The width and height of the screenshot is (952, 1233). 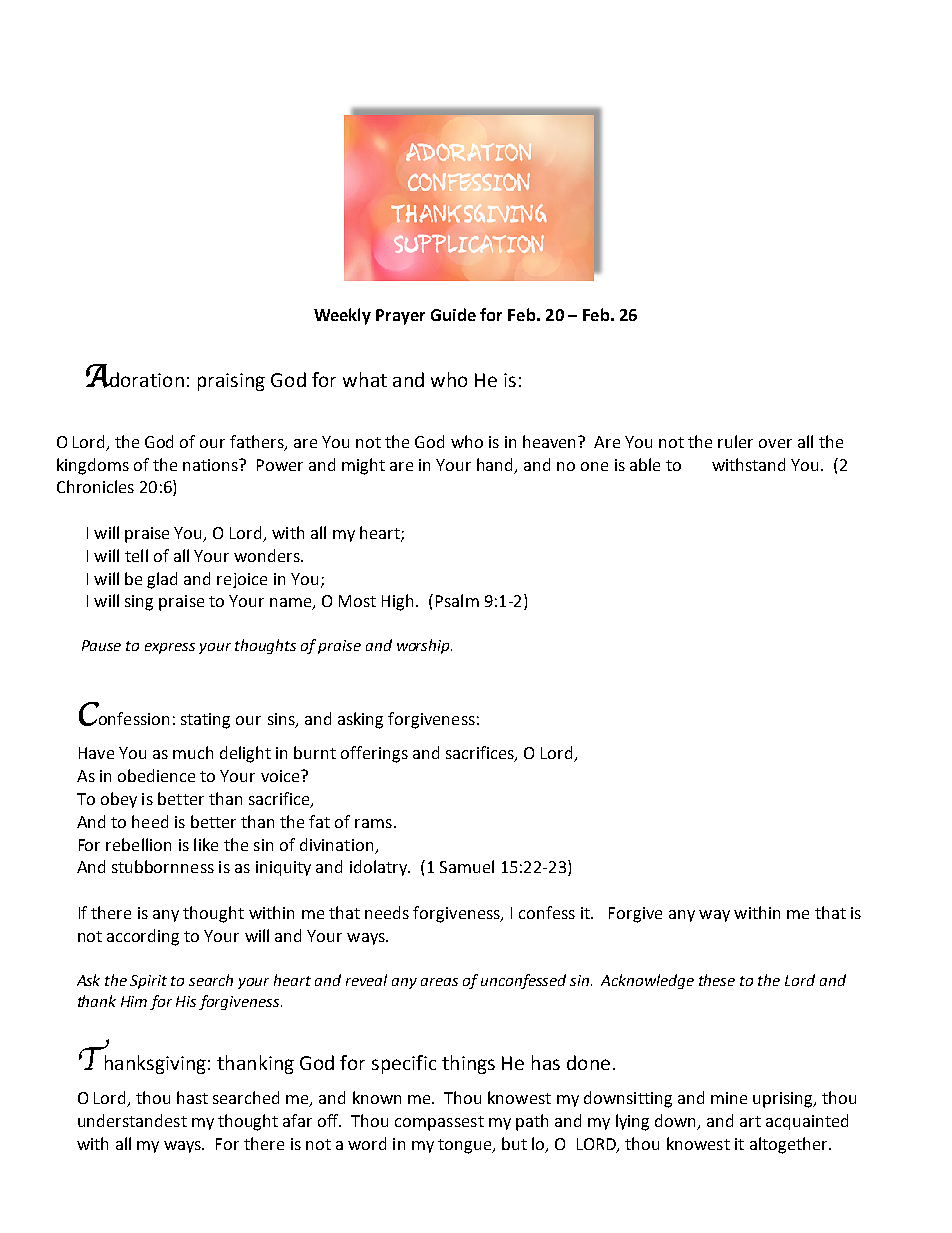 I want to click on Weekly, so click(x=342, y=316).
